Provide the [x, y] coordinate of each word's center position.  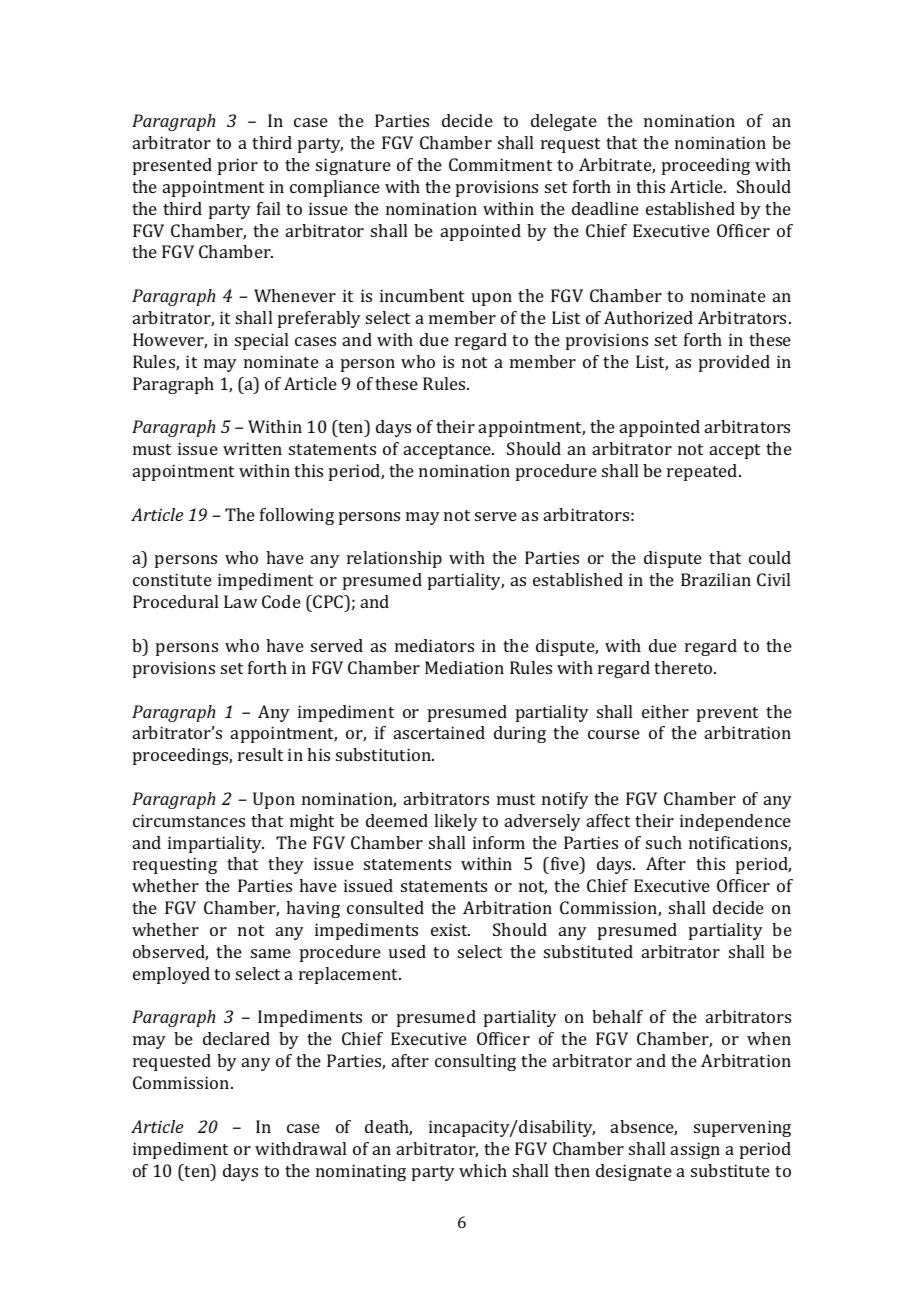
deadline [605, 208]
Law [240, 601]
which [483, 1170]
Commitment [500, 164]
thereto [684, 667]
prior [238, 166]
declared [236, 1038]
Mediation [464, 667]
